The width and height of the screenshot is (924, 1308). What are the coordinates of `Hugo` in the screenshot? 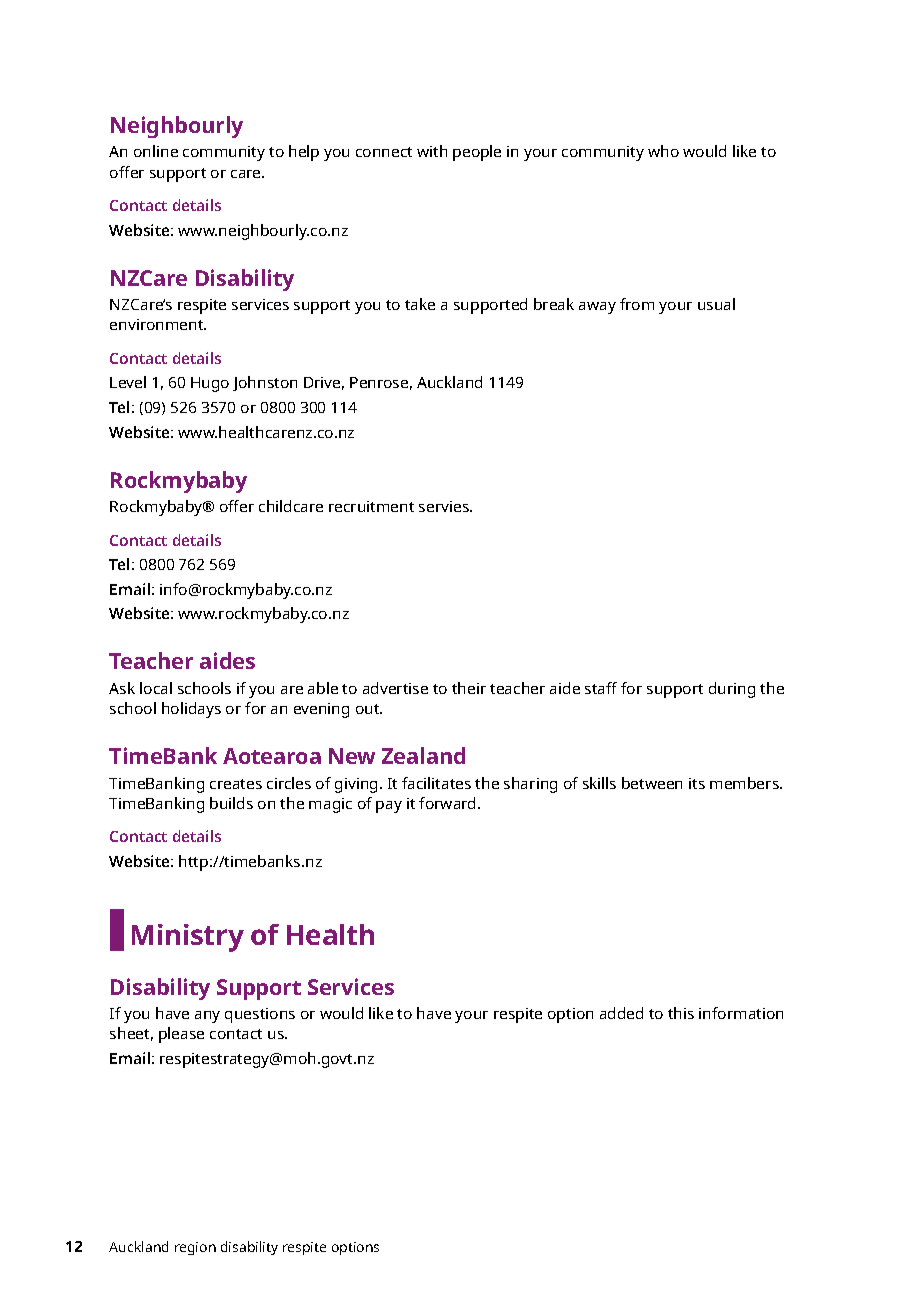 It's located at (210, 384).
